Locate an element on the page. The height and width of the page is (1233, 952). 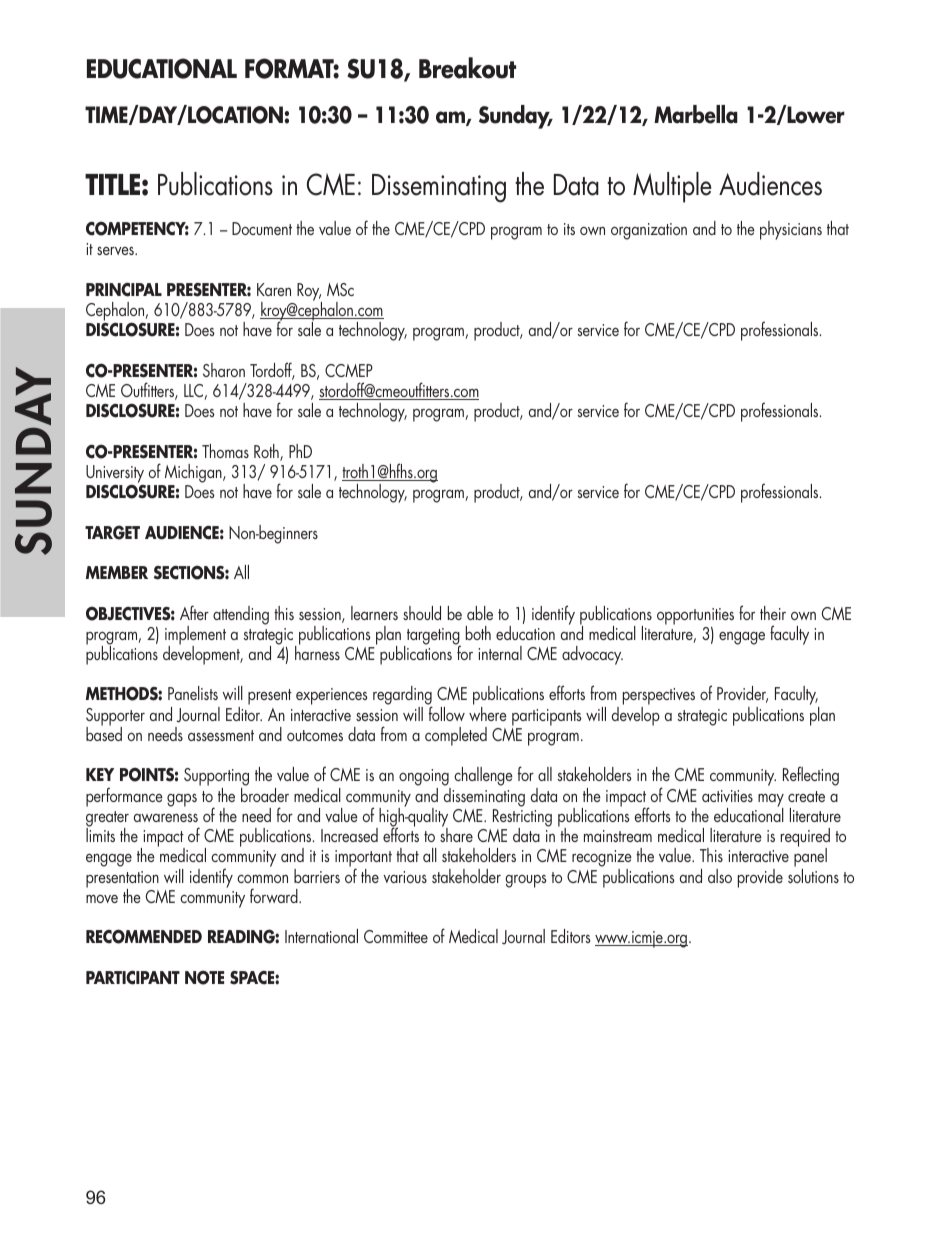
physicians is located at coordinates (791, 230).
